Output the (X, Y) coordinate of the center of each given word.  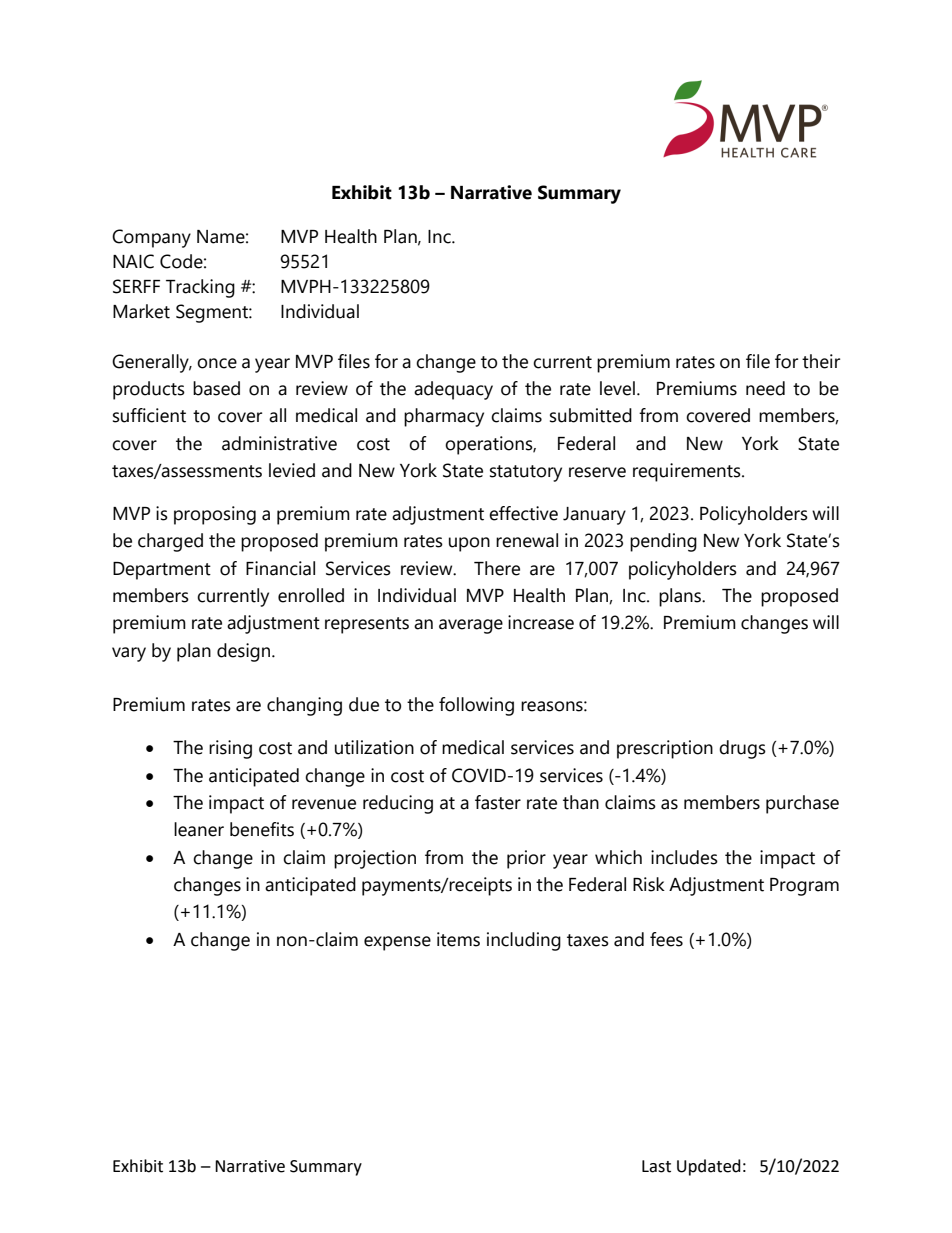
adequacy (453, 390)
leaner (199, 829)
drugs (742, 749)
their (821, 361)
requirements (688, 472)
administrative (279, 443)
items (458, 939)
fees (666, 939)
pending (663, 542)
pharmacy (444, 417)
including (524, 941)
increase (541, 622)
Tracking (200, 288)
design (245, 652)
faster (498, 802)
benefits (262, 829)
